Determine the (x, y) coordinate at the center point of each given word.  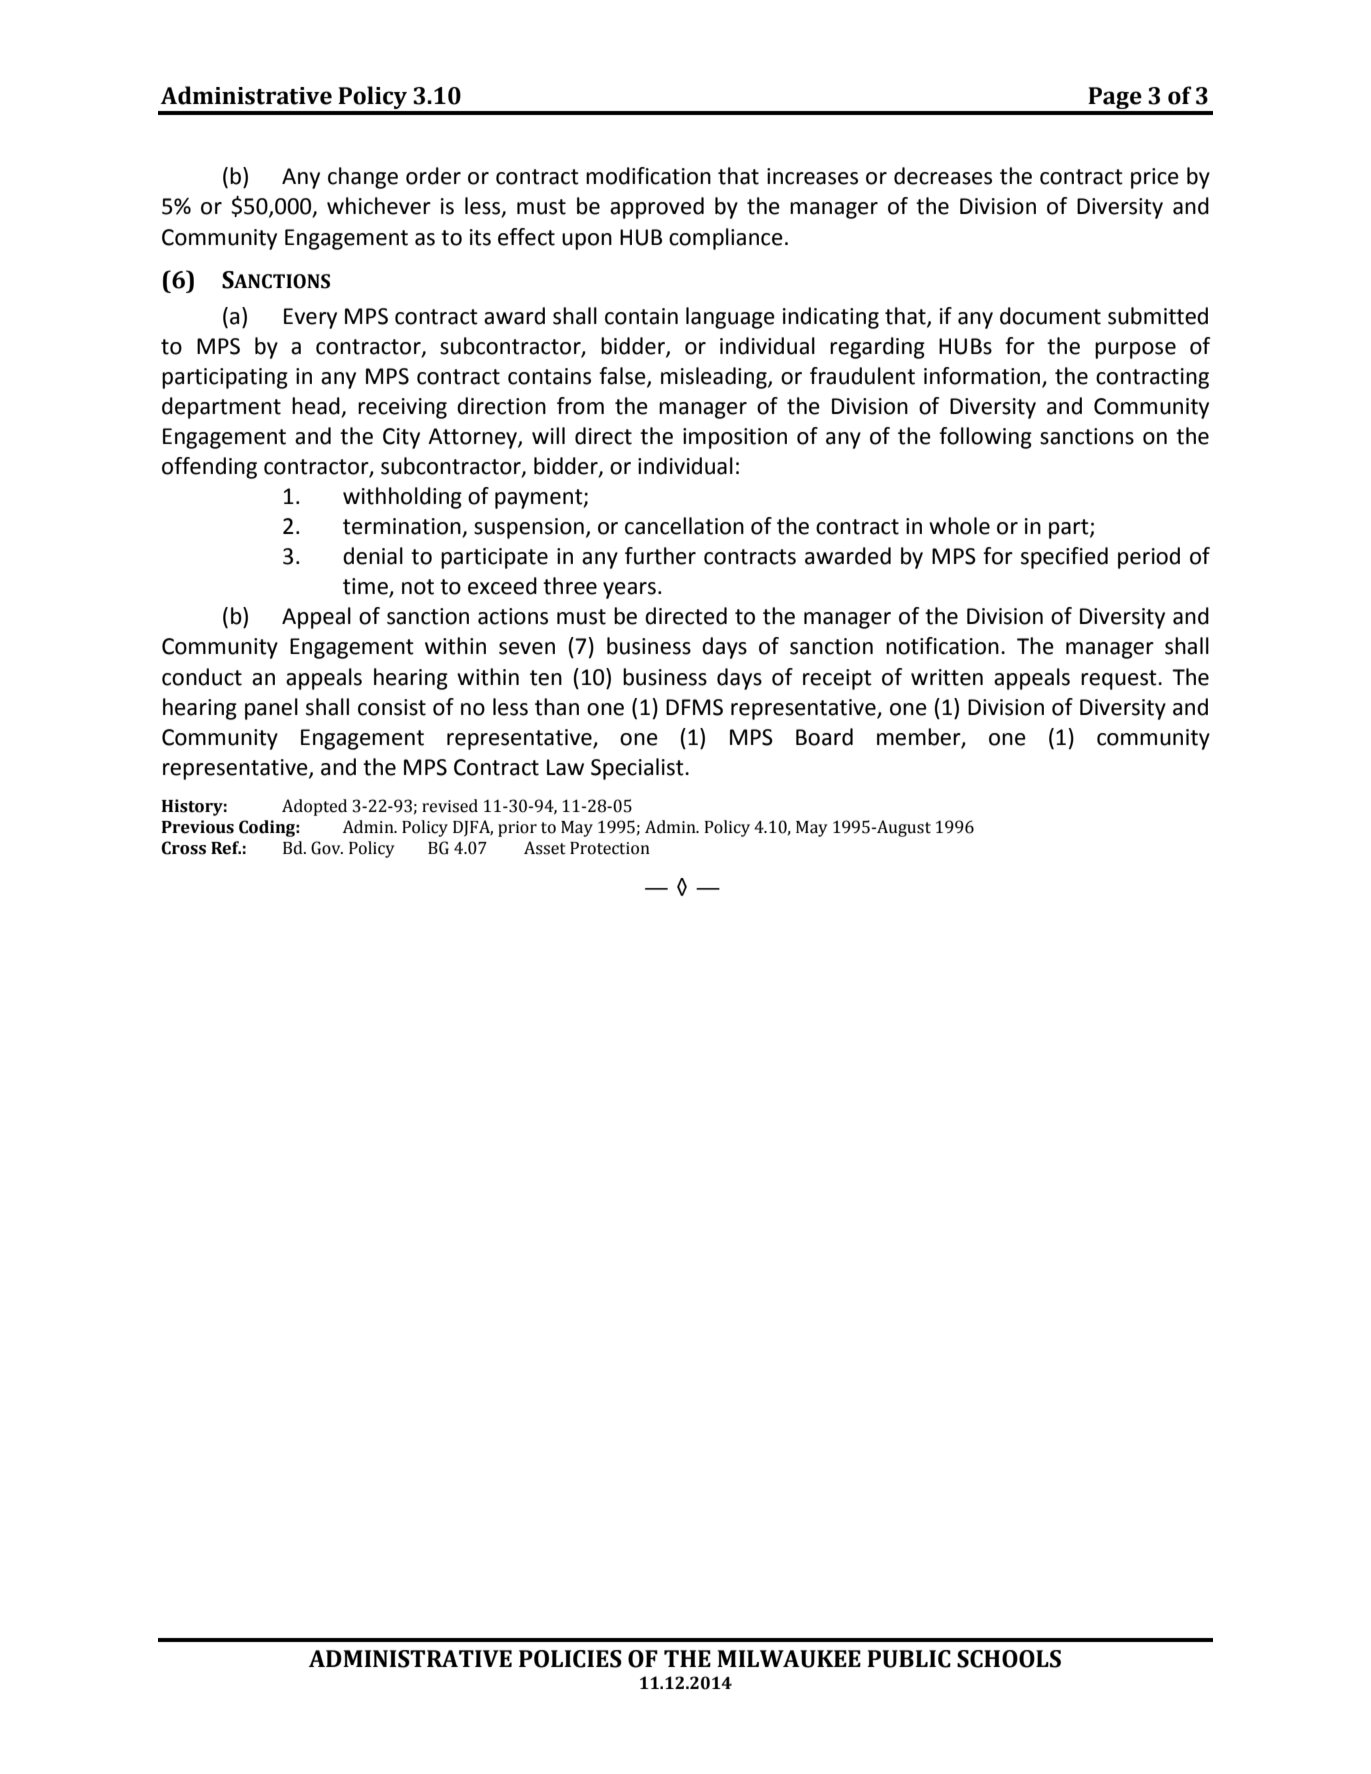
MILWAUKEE (789, 1659)
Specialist (638, 769)
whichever (379, 206)
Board (824, 737)
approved (657, 208)
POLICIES (570, 1659)
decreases (943, 176)
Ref (226, 848)
